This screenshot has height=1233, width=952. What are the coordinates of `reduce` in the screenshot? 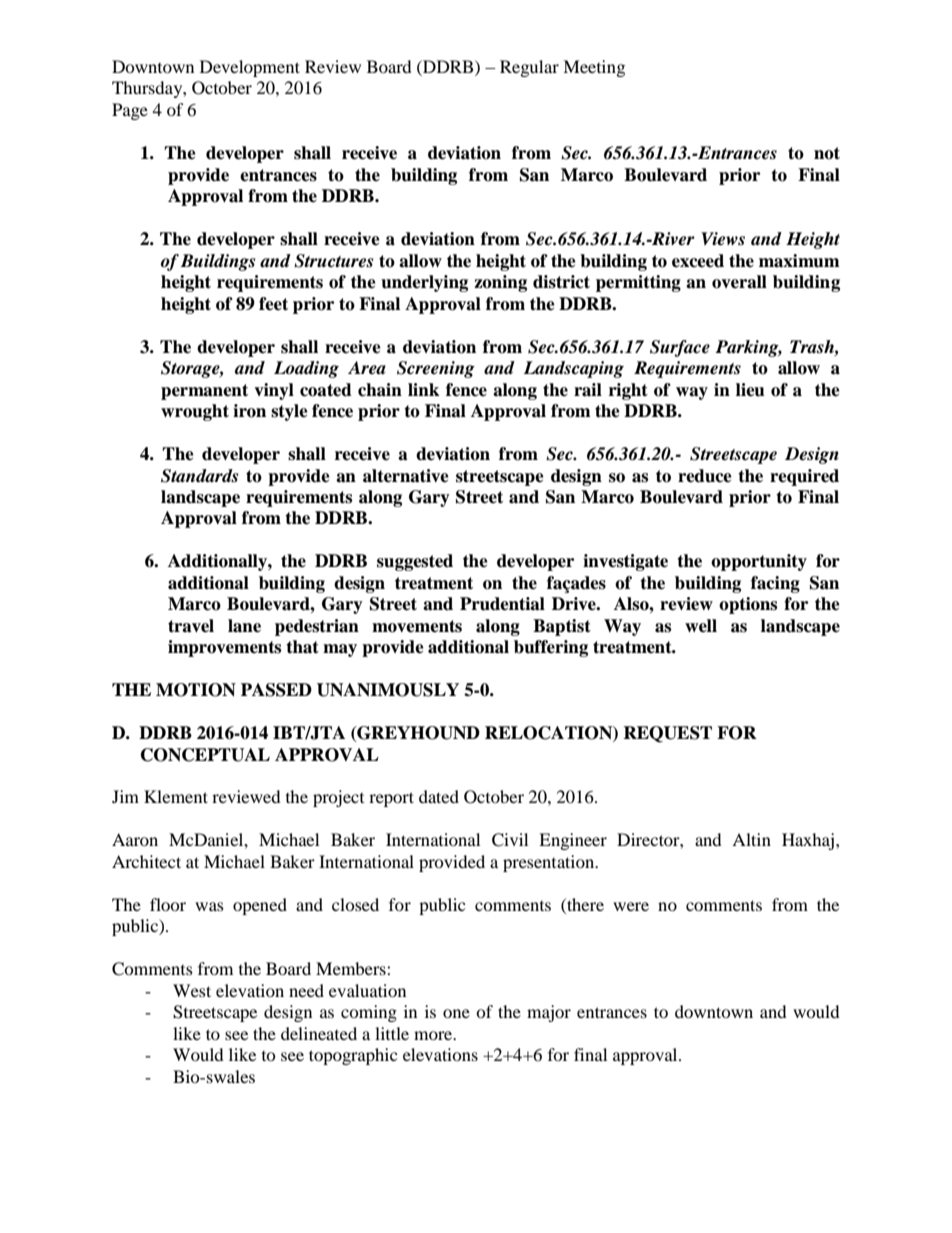 It's located at (705, 476).
